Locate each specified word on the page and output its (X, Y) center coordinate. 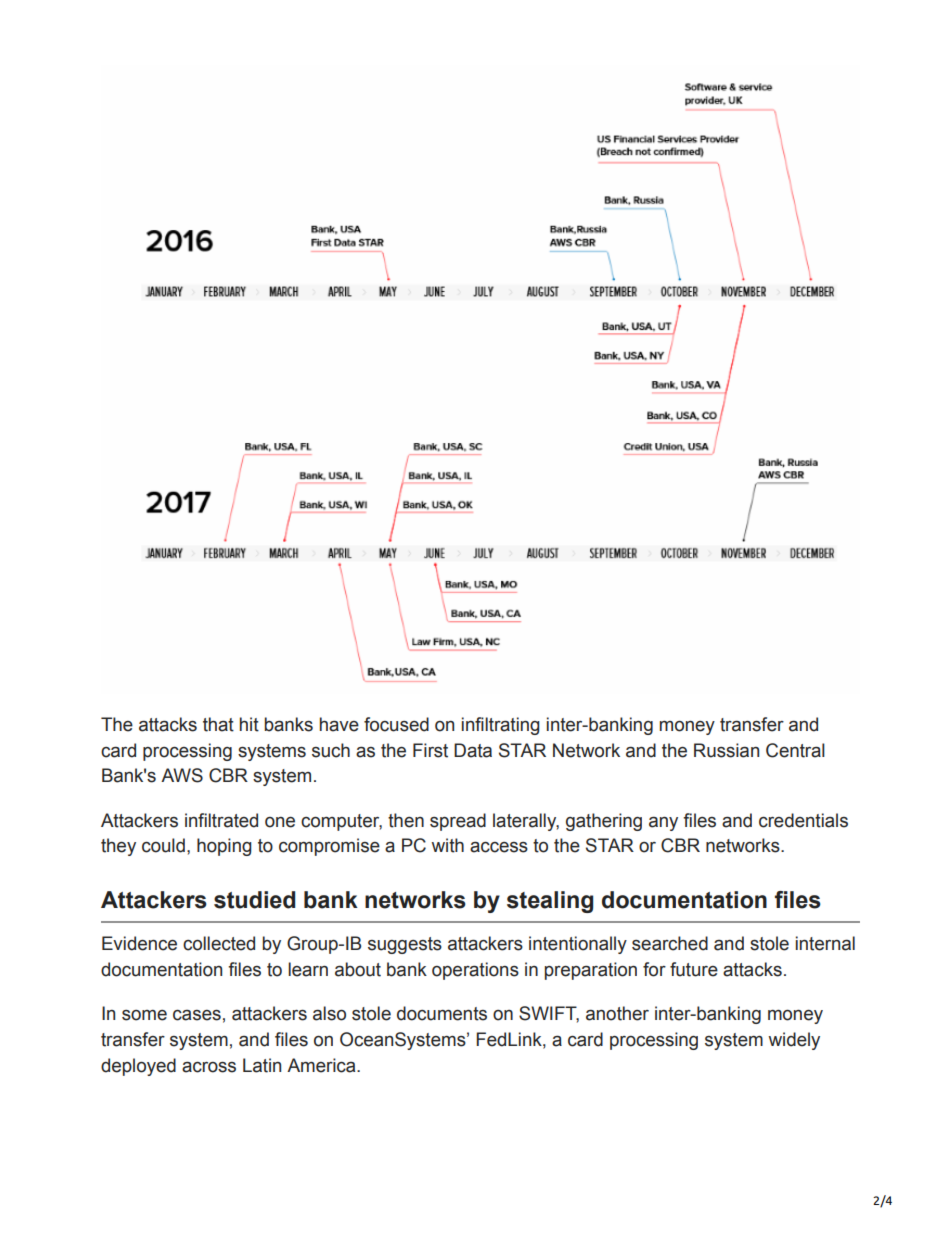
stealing (550, 902)
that (218, 724)
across (209, 1067)
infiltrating (501, 726)
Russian (726, 750)
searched (670, 943)
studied (254, 900)
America (322, 1065)
